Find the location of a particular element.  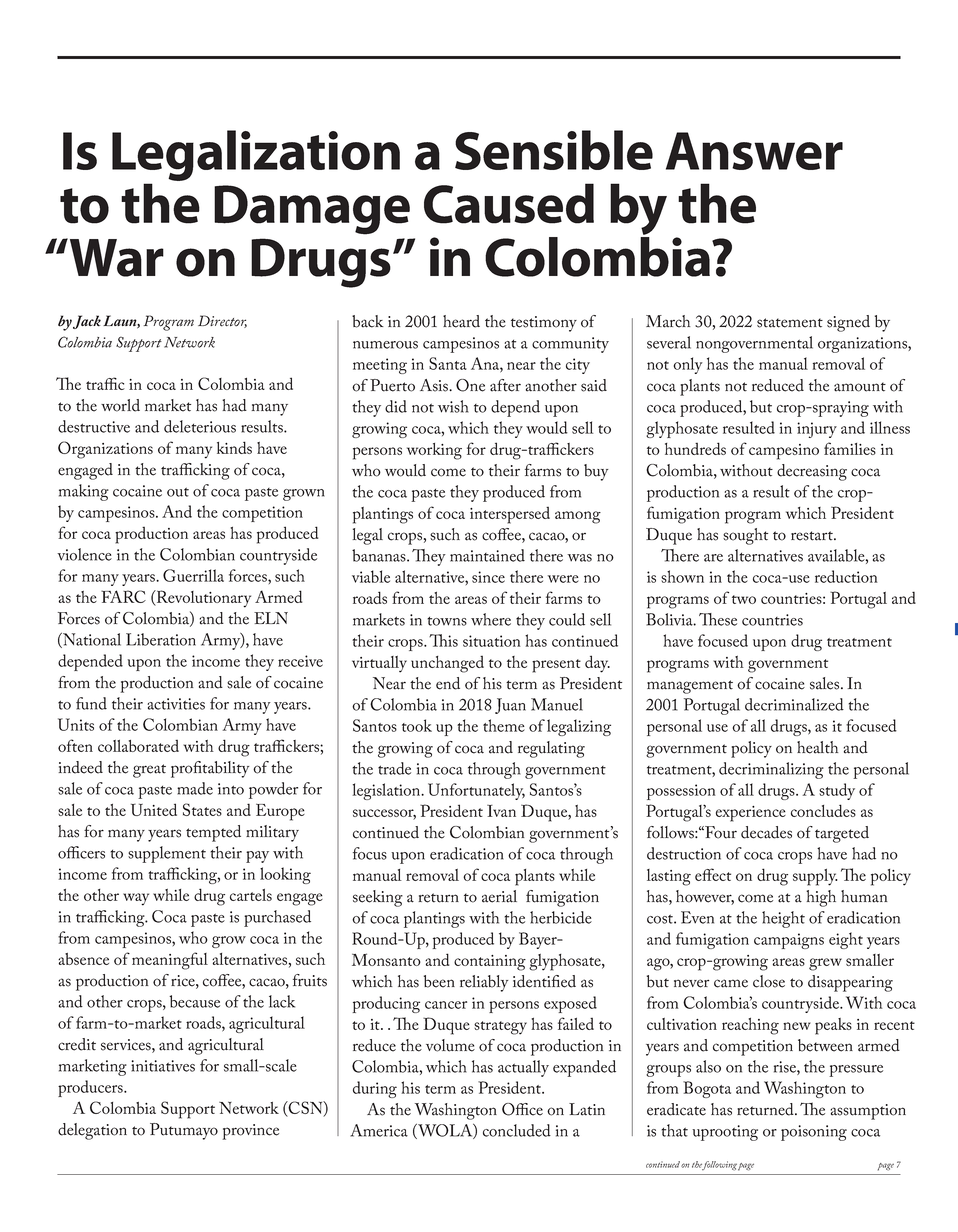

containing is located at coordinates (490, 963).
